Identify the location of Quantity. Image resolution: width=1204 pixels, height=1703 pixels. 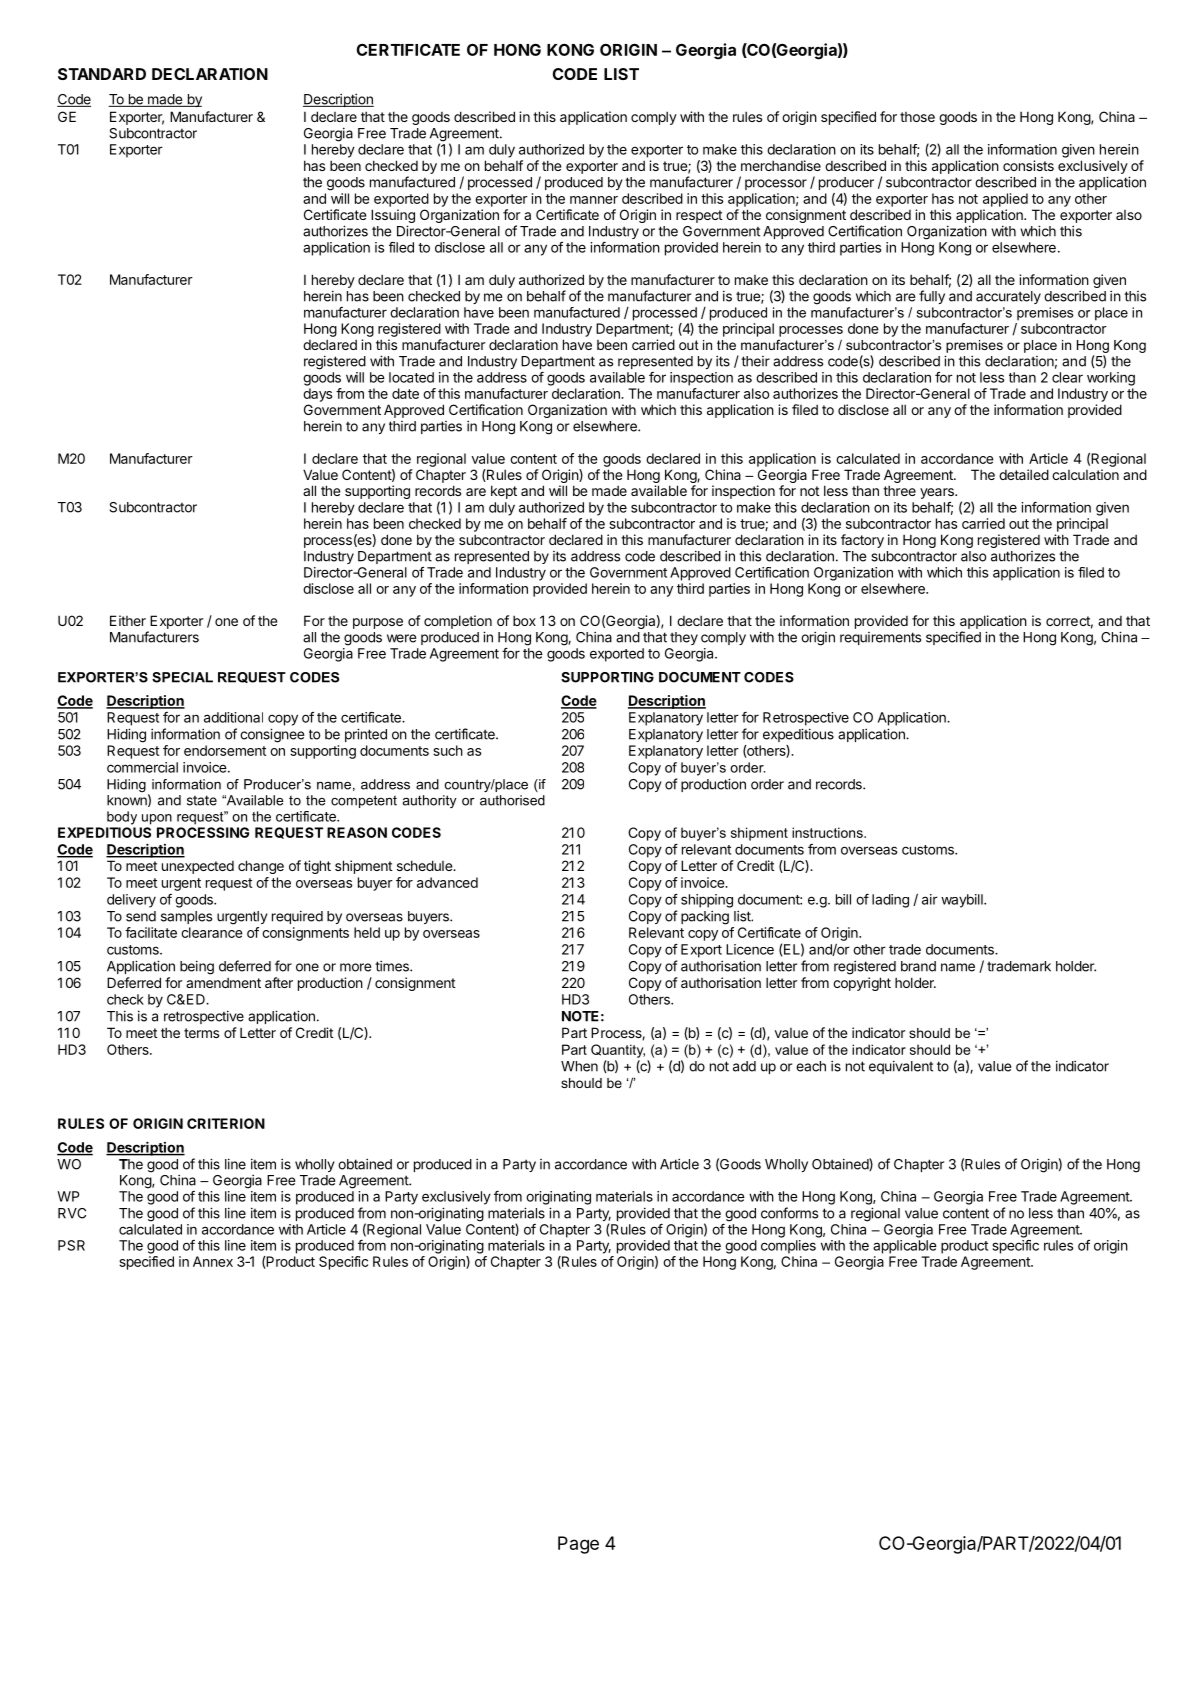
(618, 1051).
